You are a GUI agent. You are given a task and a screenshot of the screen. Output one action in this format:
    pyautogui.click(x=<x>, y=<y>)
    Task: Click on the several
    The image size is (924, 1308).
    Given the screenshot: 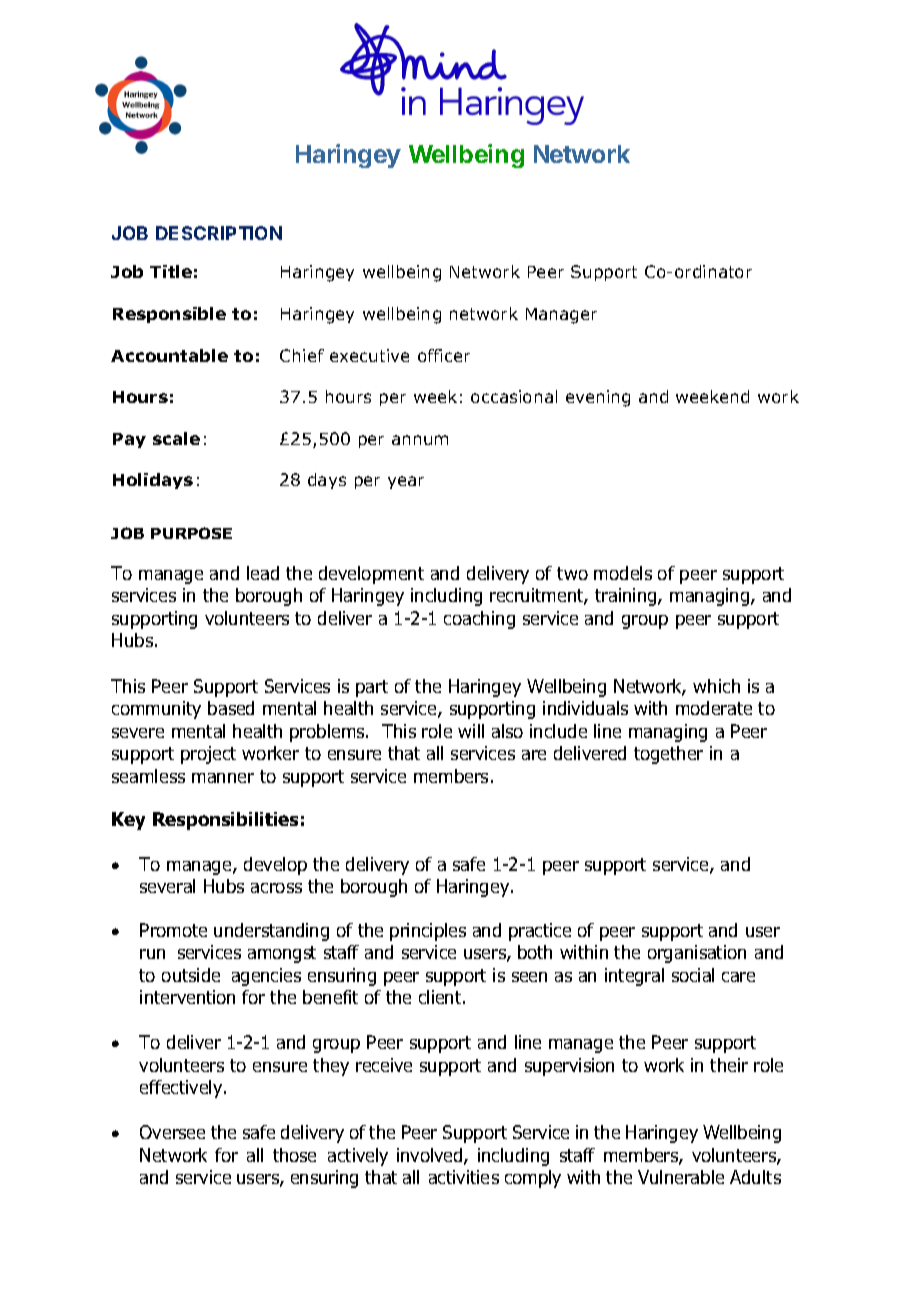 What is the action you would take?
    pyautogui.click(x=167, y=886)
